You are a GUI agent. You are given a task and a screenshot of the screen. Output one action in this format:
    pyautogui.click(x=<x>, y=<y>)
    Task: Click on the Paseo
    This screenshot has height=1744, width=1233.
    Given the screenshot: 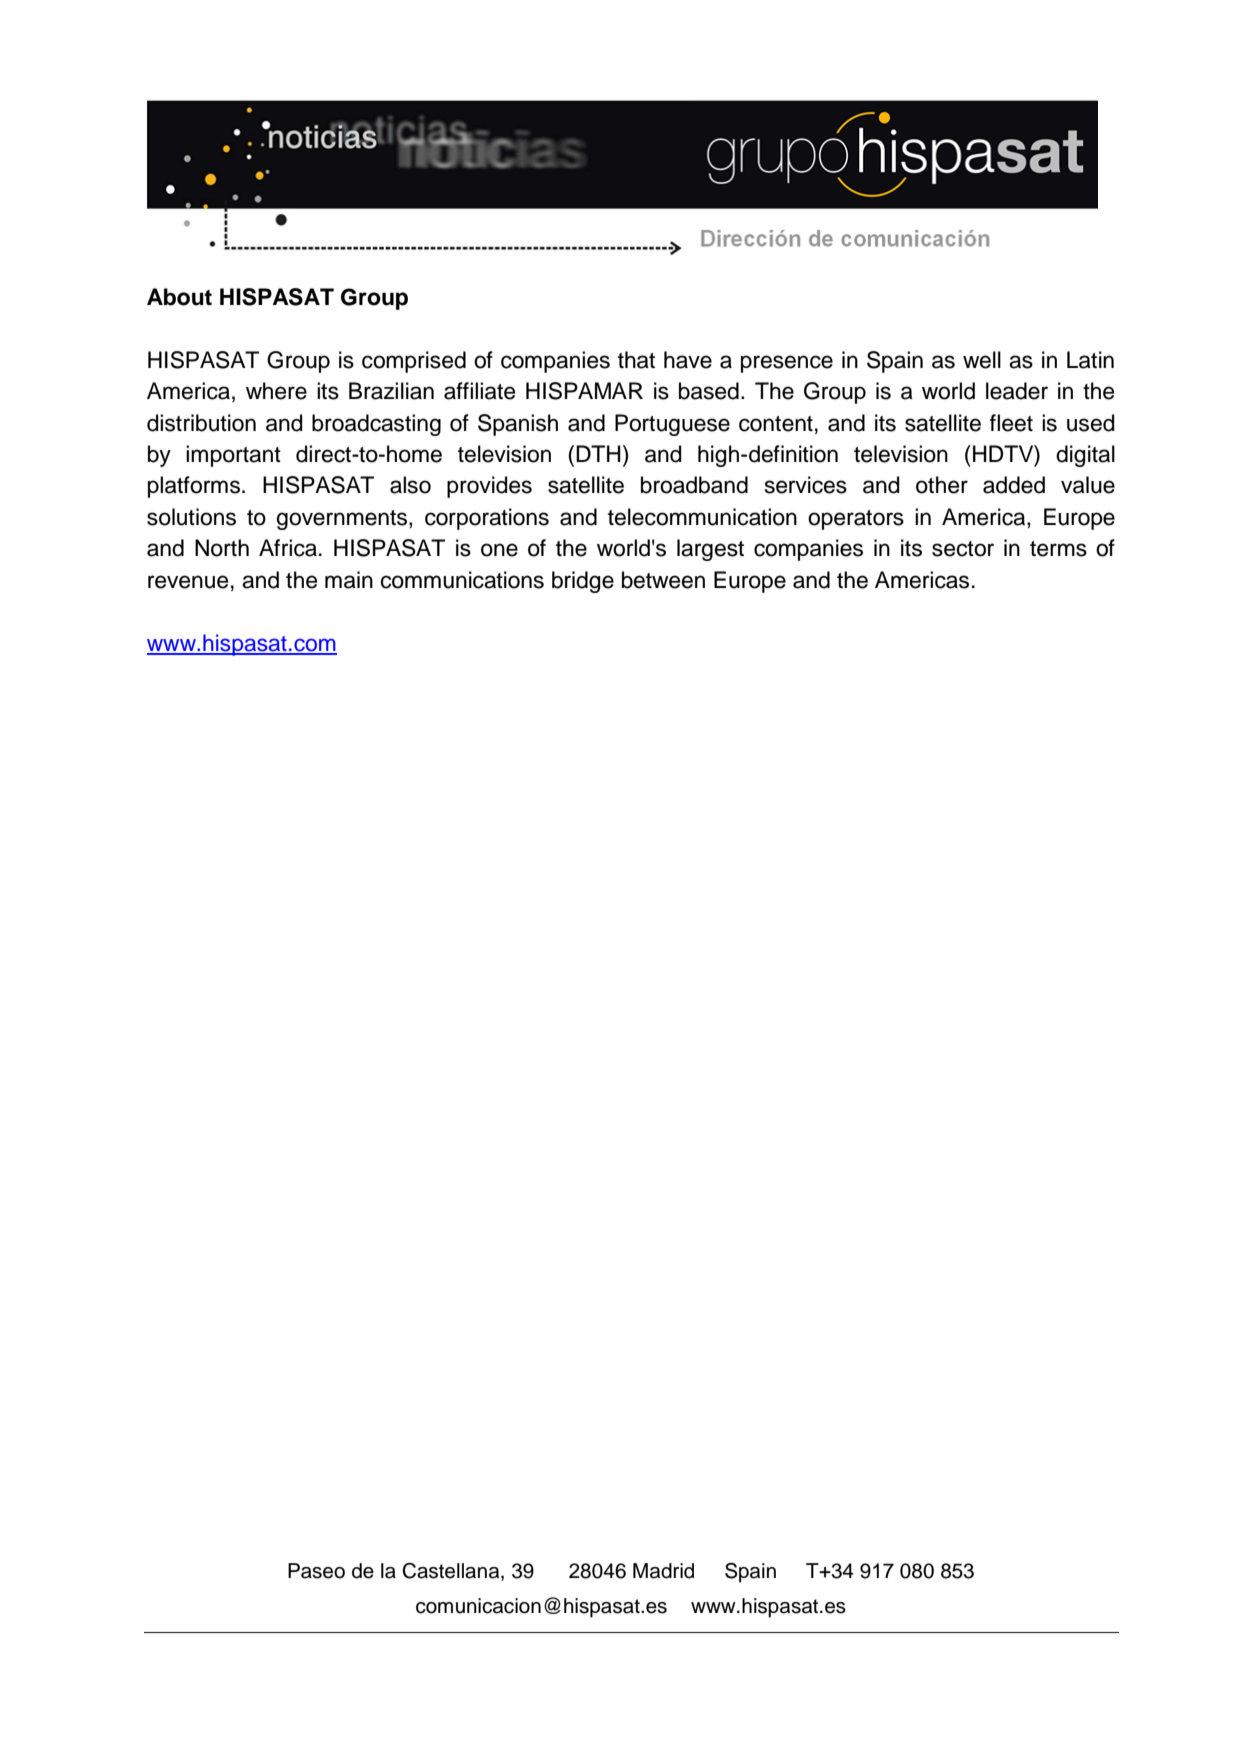 What is the action you would take?
    pyautogui.click(x=316, y=1571)
